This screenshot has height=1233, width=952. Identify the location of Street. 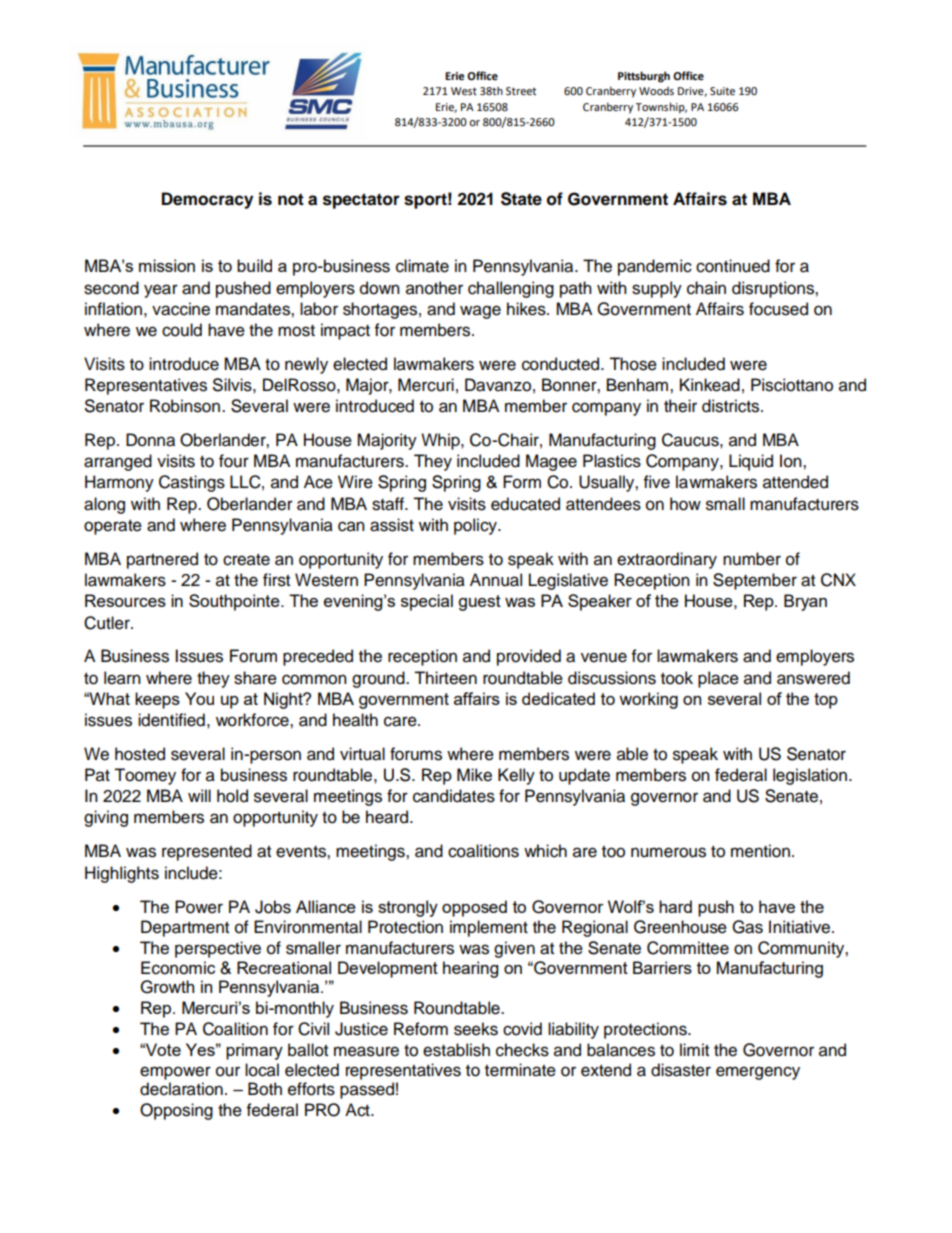
(521, 91).
